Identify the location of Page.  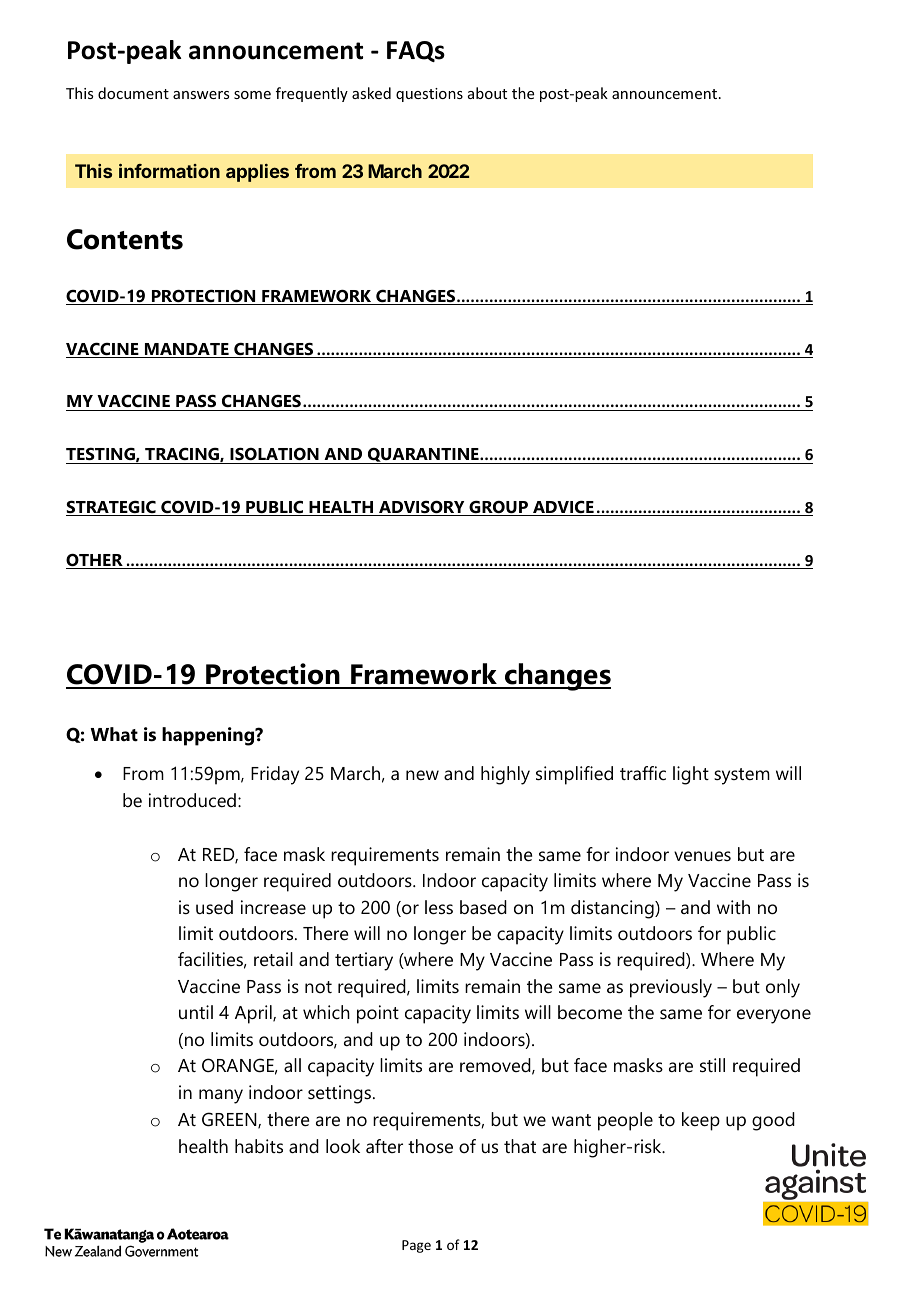
(416, 1246).
